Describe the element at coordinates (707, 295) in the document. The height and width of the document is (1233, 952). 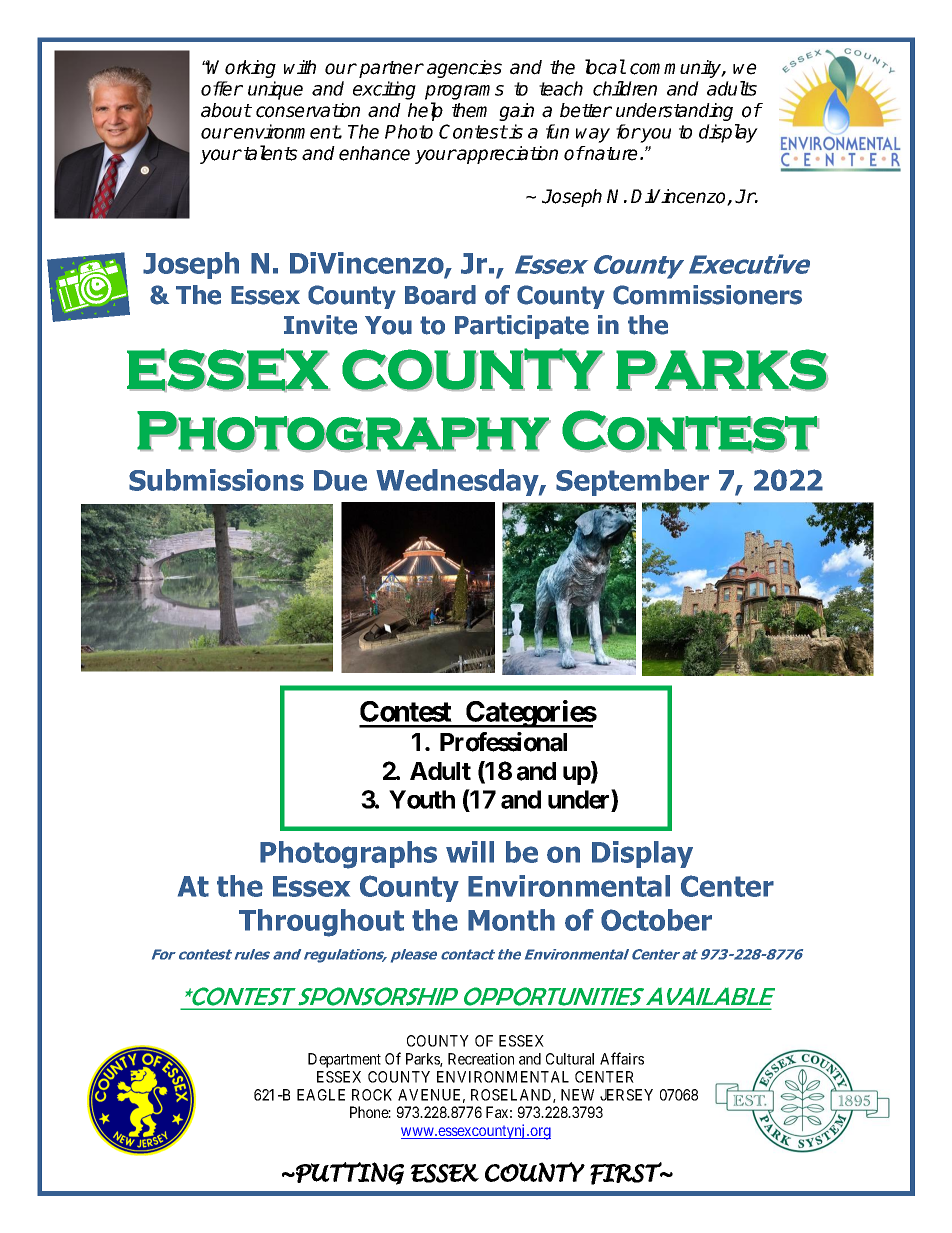
I see `Commissioners` at that location.
